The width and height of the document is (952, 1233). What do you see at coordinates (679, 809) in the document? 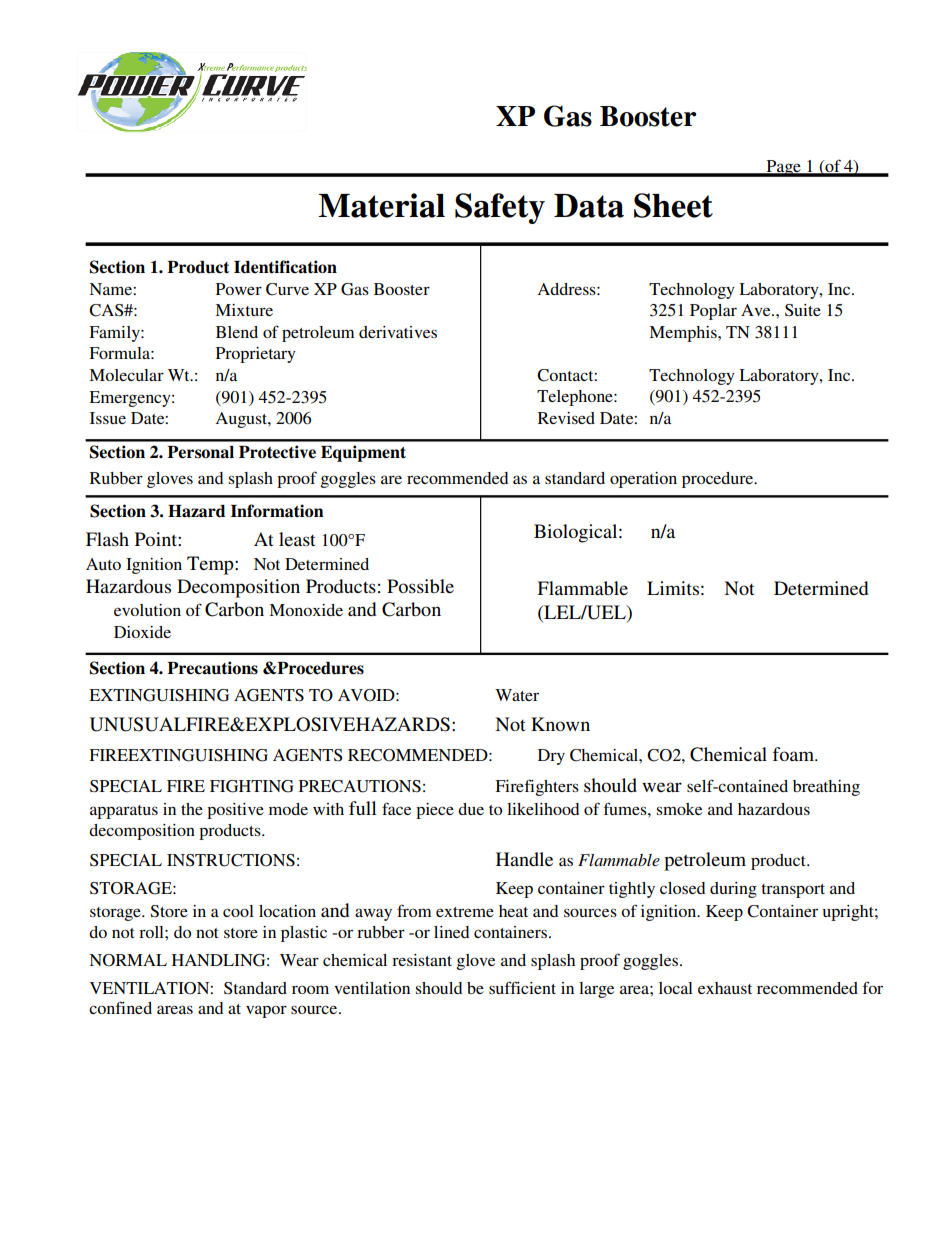
I see `smoke` at bounding box center [679, 809].
